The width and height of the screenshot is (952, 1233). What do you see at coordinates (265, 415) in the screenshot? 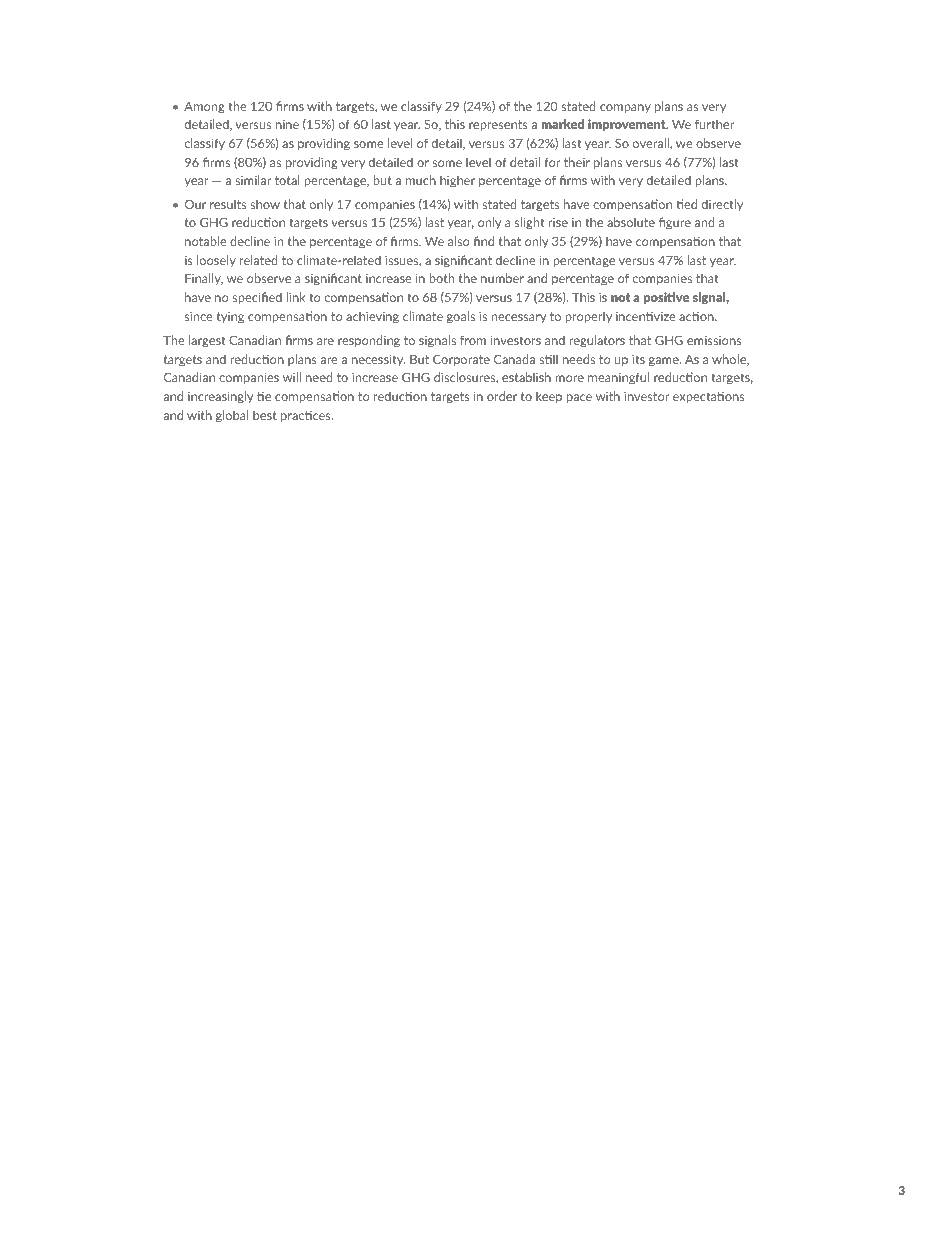
I see `best` at bounding box center [265, 415].
